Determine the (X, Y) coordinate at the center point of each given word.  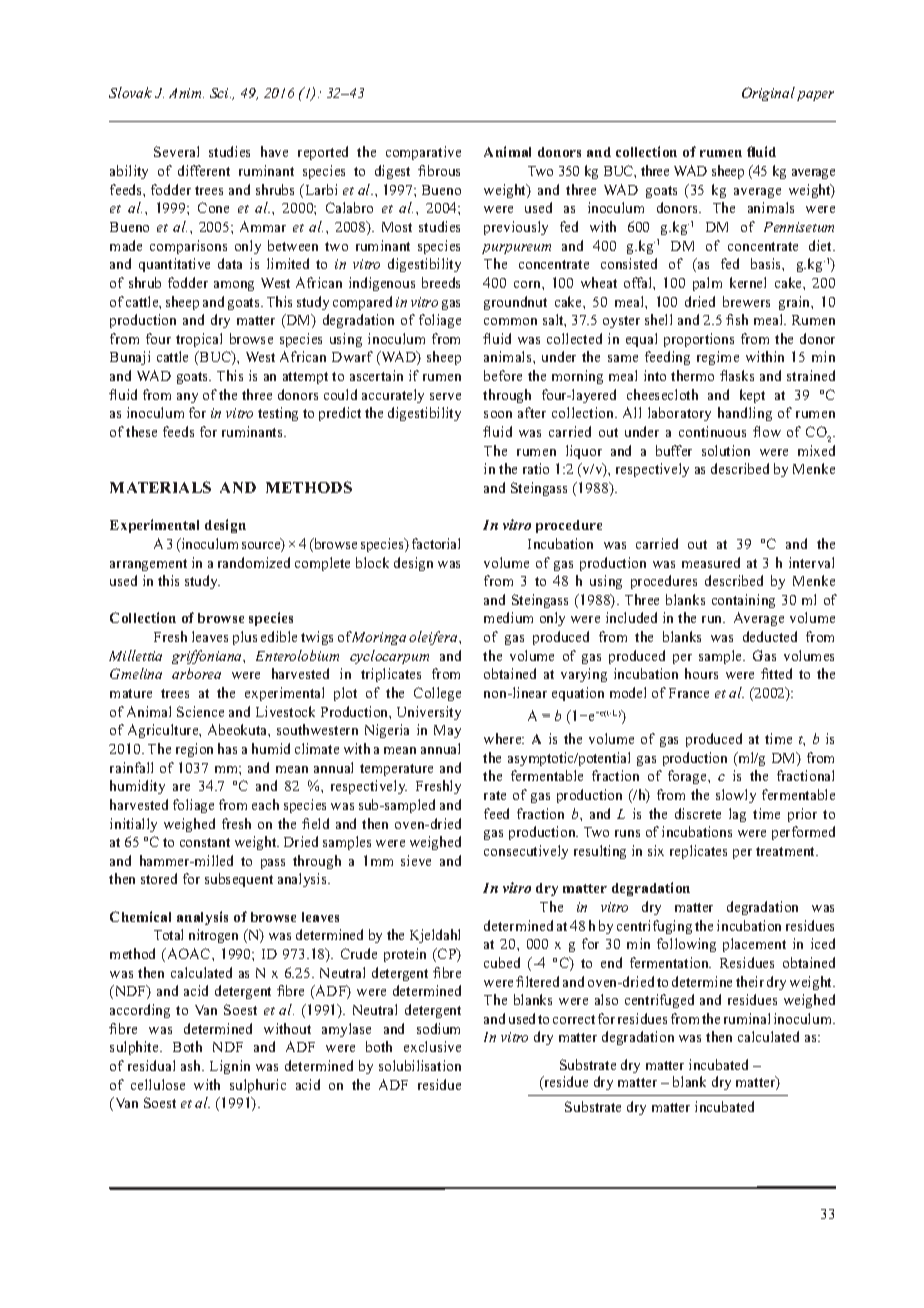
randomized (254, 562)
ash (192, 1065)
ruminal (747, 1018)
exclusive (432, 1046)
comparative (423, 153)
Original (768, 94)
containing (743, 601)
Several (176, 151)
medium (508, 617)
